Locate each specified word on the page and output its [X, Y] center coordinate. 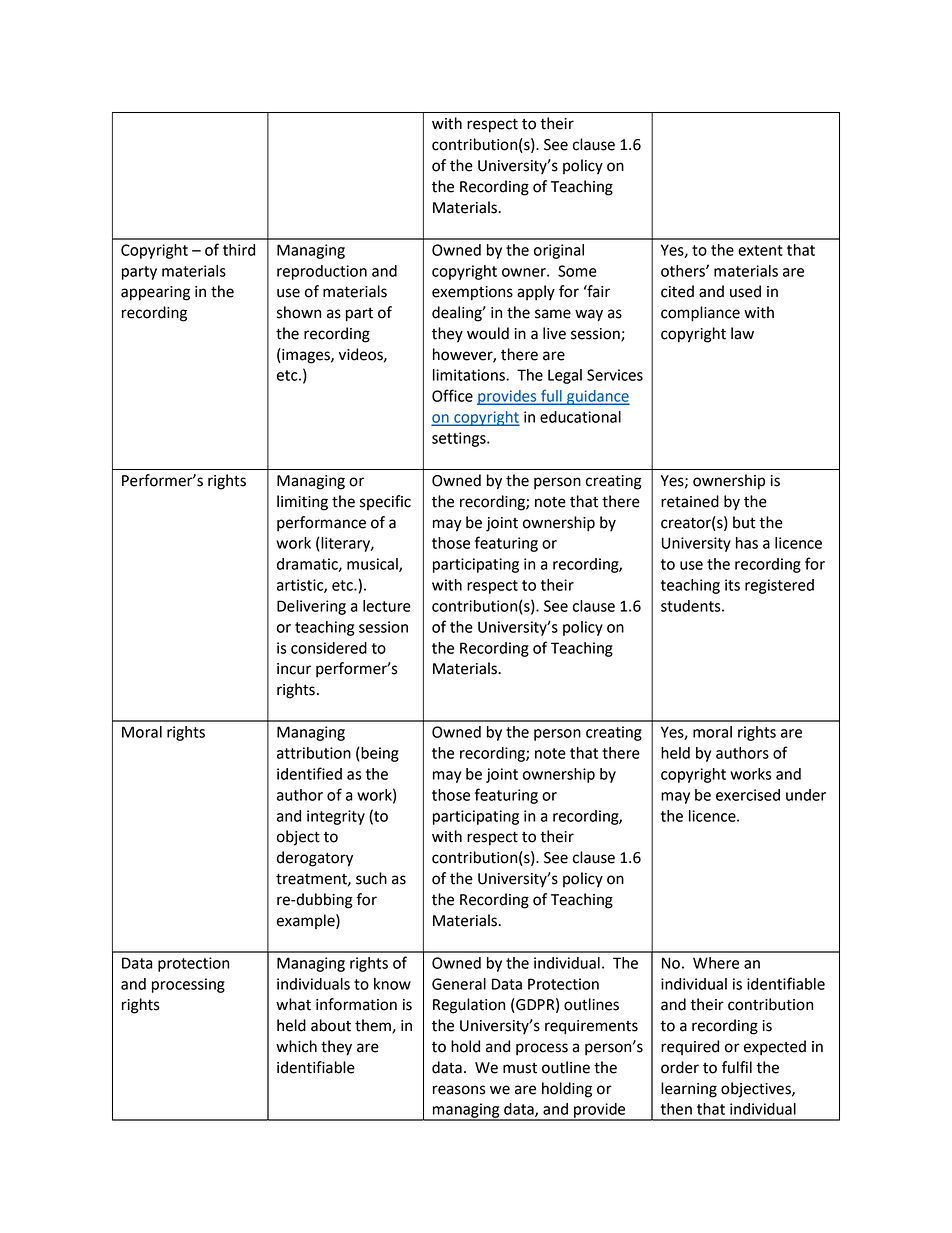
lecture [387, 606]
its [732, 585]
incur [294, 669]
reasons [459, 1090]
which [296, 1046]
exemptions [472, 293]
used [745, 291]
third [239, 250]
